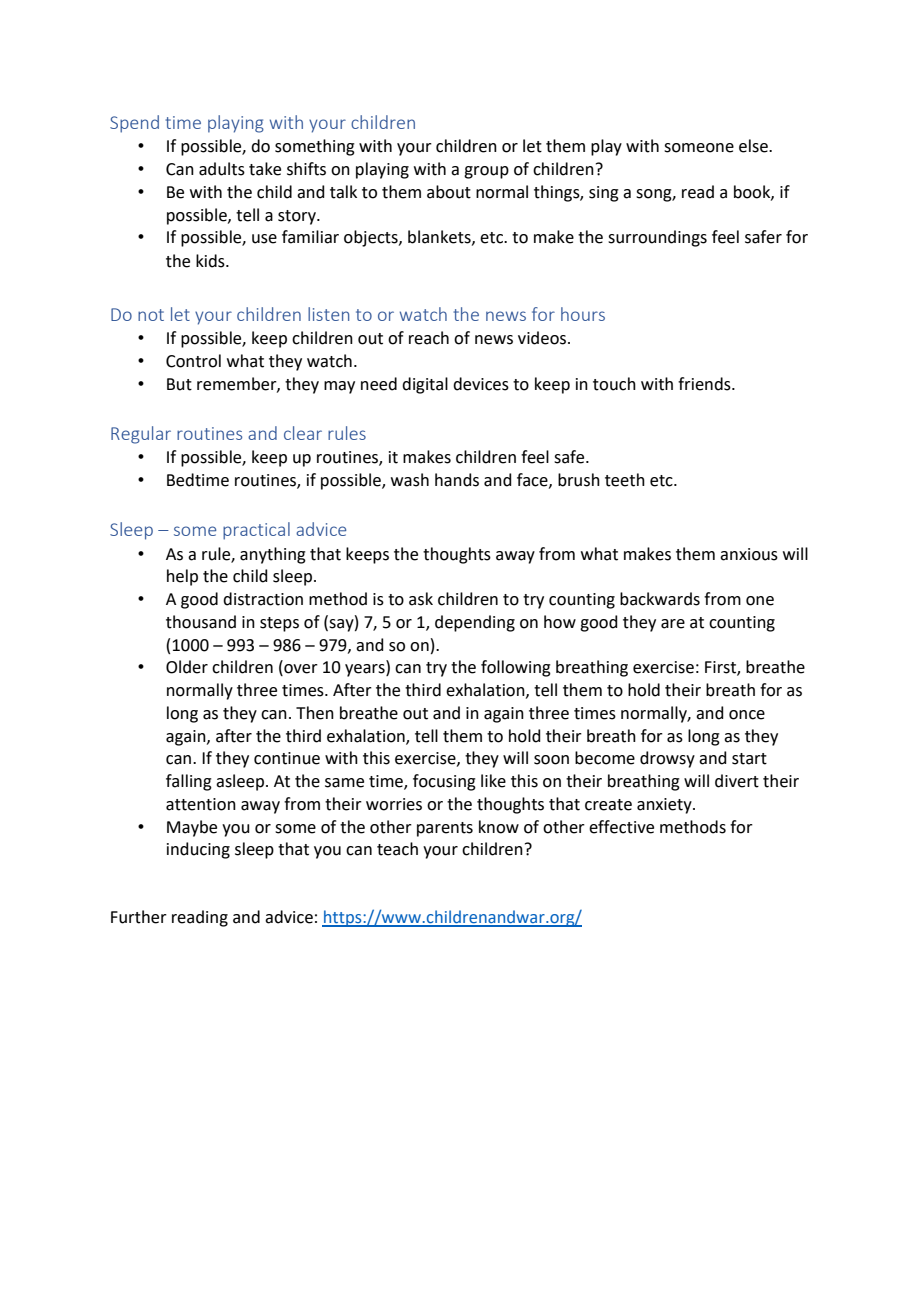  What do you see at coordinates (625, 480) in the image?
I see `teeth` at bounding box center [625, 480].
